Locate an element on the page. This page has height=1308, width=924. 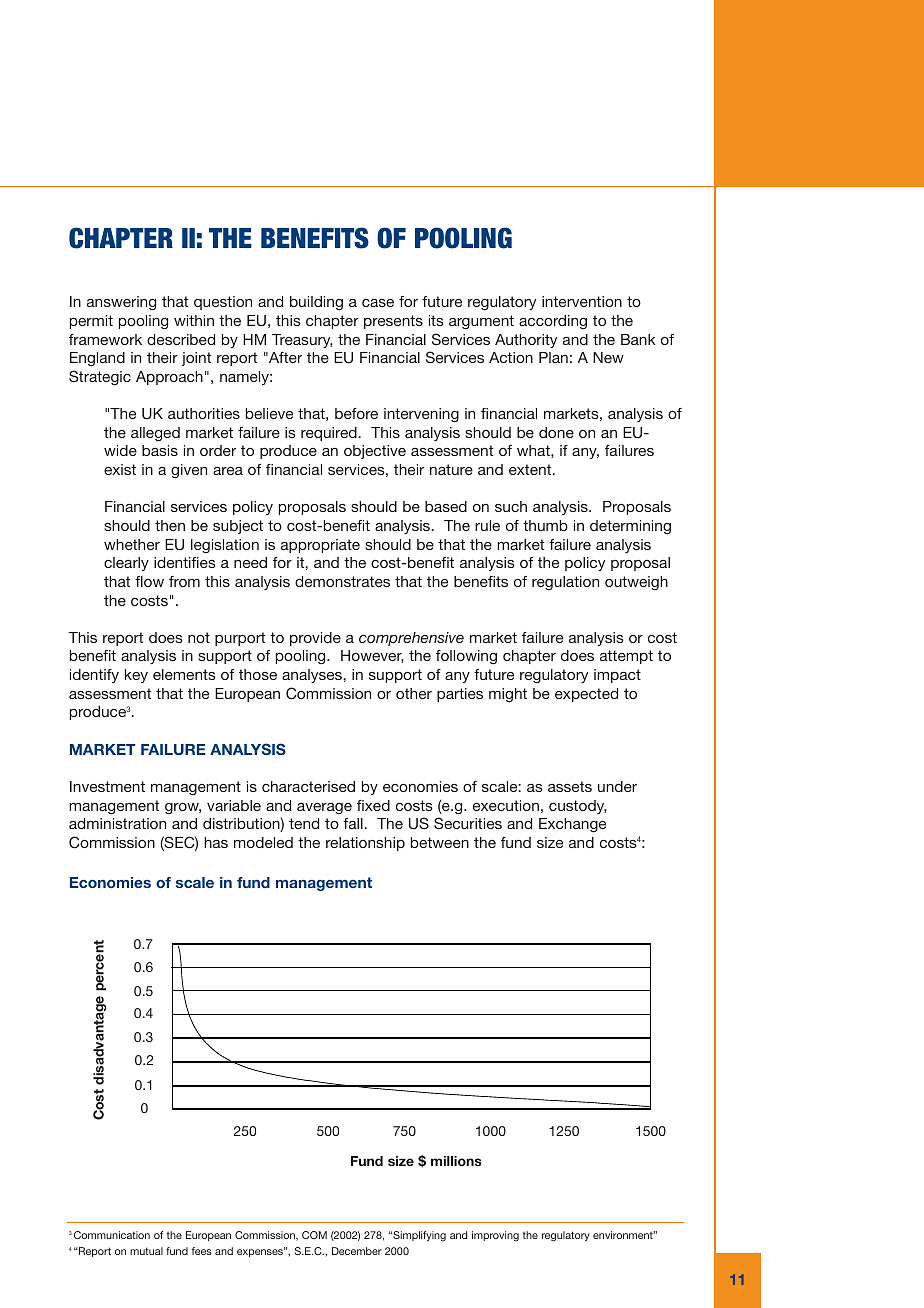
improving is located at coordinates (495, 1236).
